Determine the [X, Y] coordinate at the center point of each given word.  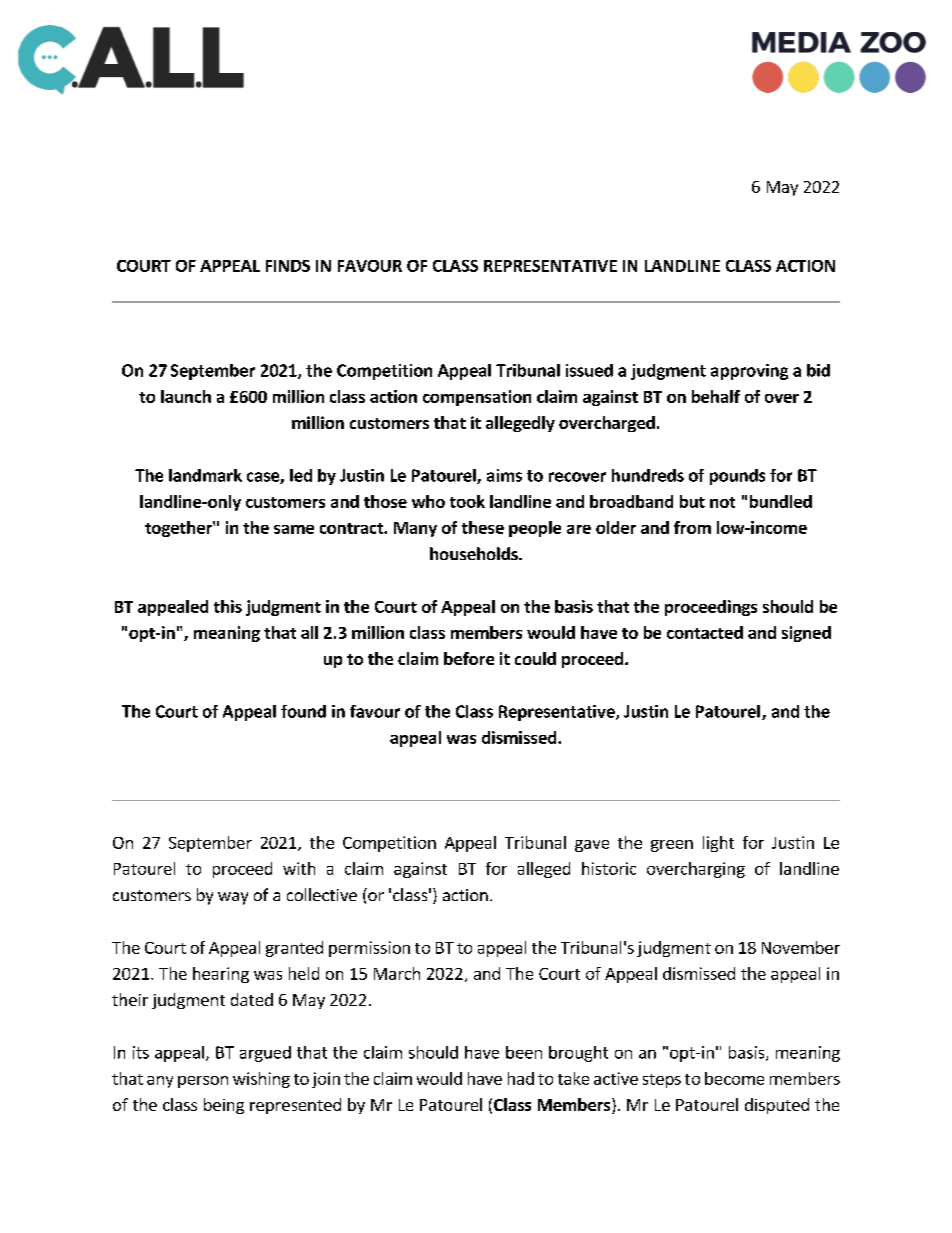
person [203, 1082]
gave [592, 846]
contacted [705, 632]
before [469, 658]
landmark [205, 475]
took [467, 501]
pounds [737, 477]
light [718, 844]
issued [589, 370]
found [303, 711]
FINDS [288, 266]
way [233, 898]
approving [749, 372]
